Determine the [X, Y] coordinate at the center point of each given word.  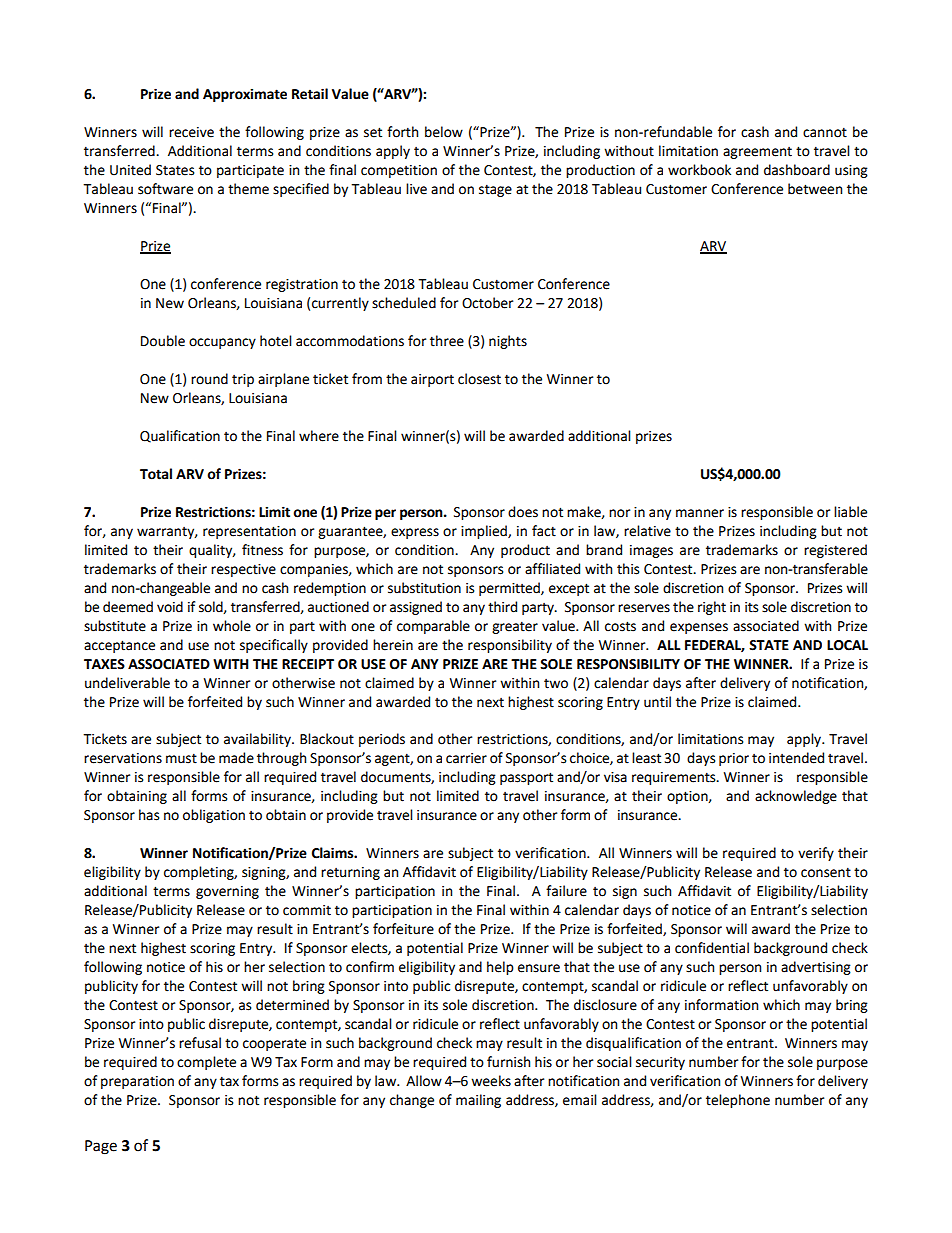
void [170, 607]
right [712, 608]
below [444, 132]
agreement [757, 153]
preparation [137, 1082]
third [502, 607]
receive [191, 132]
